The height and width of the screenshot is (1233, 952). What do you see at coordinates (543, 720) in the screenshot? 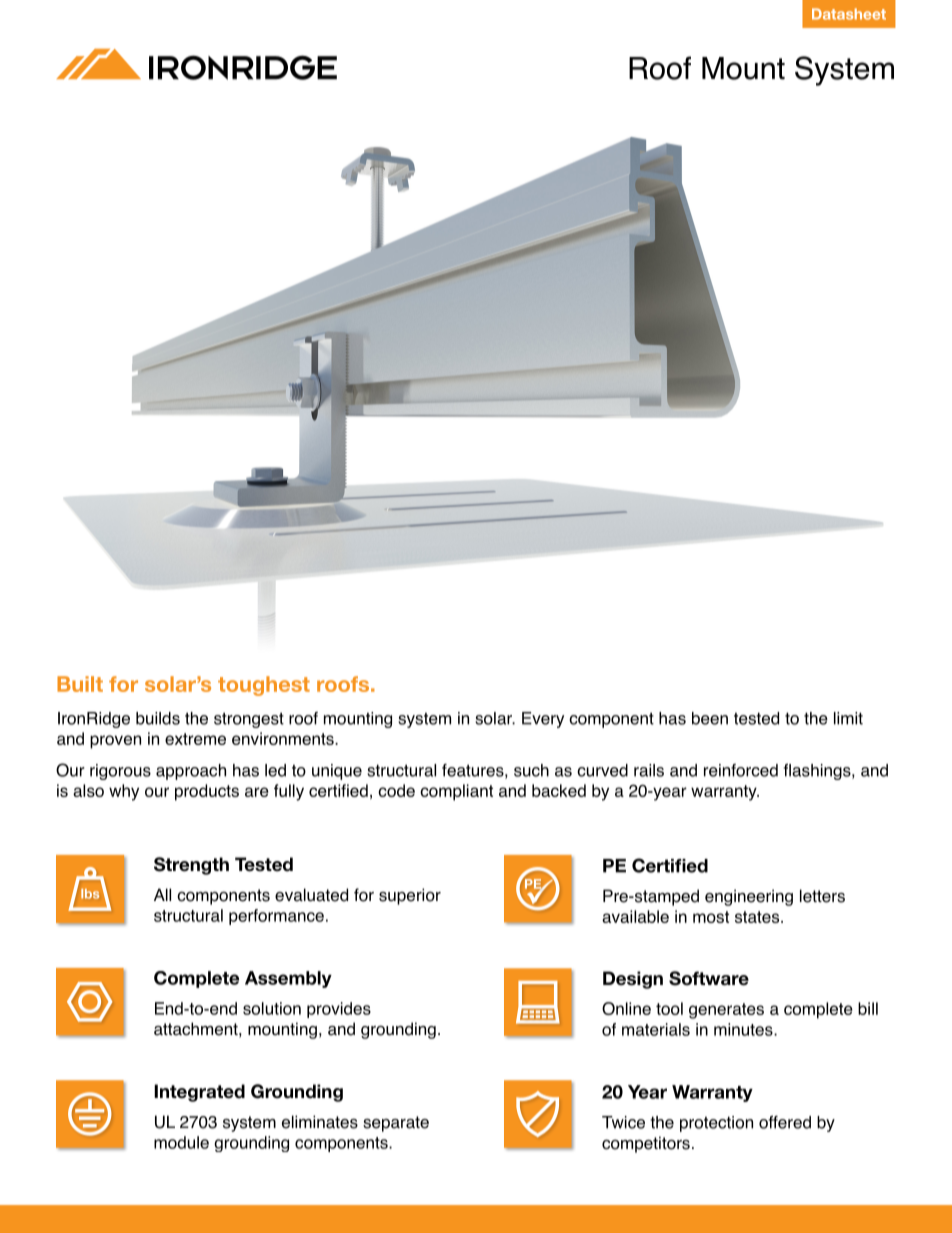
I see `Every` at bounding box center [543, 720].
